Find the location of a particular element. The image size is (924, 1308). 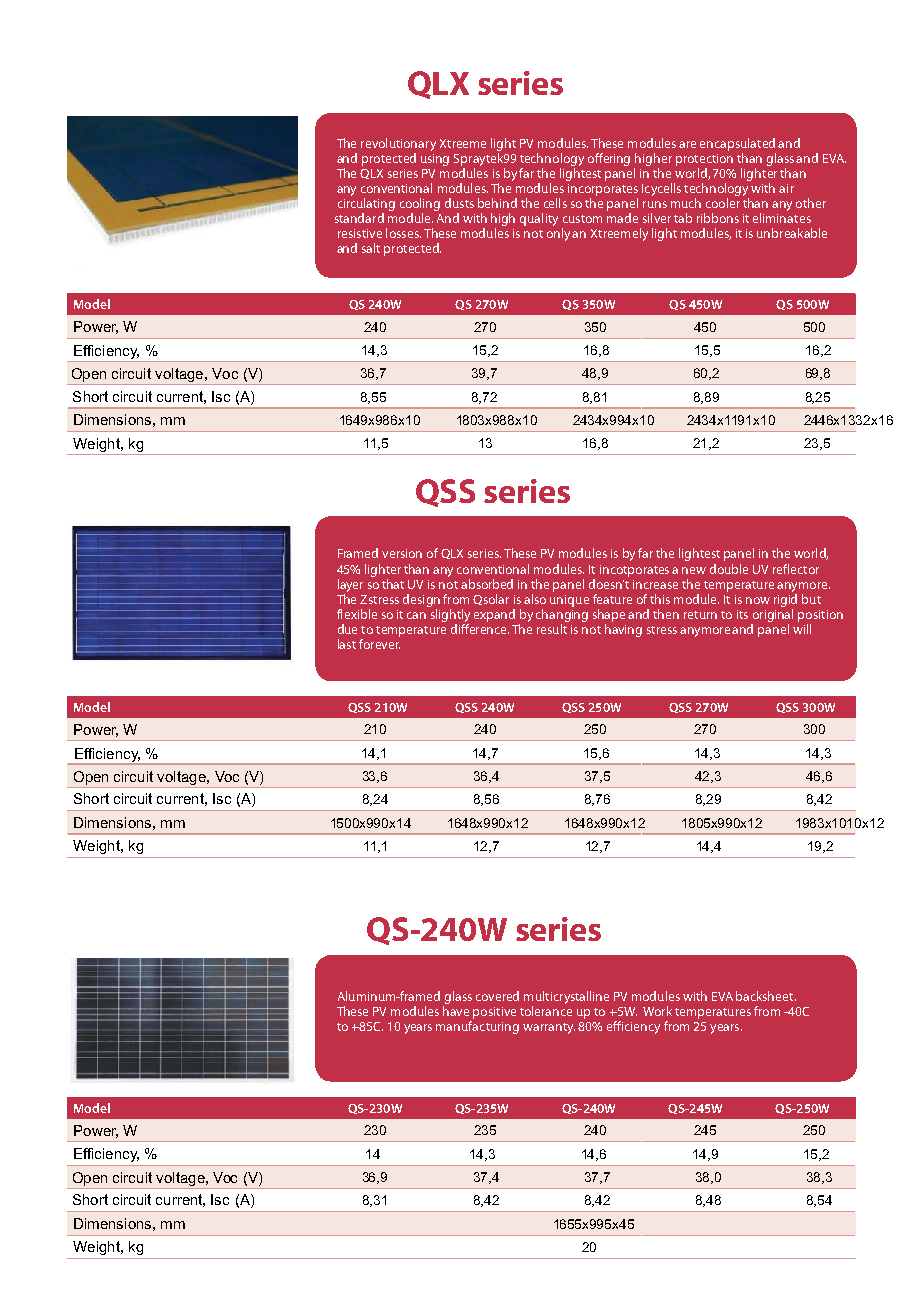

result is located at coordinates (552, 629).
